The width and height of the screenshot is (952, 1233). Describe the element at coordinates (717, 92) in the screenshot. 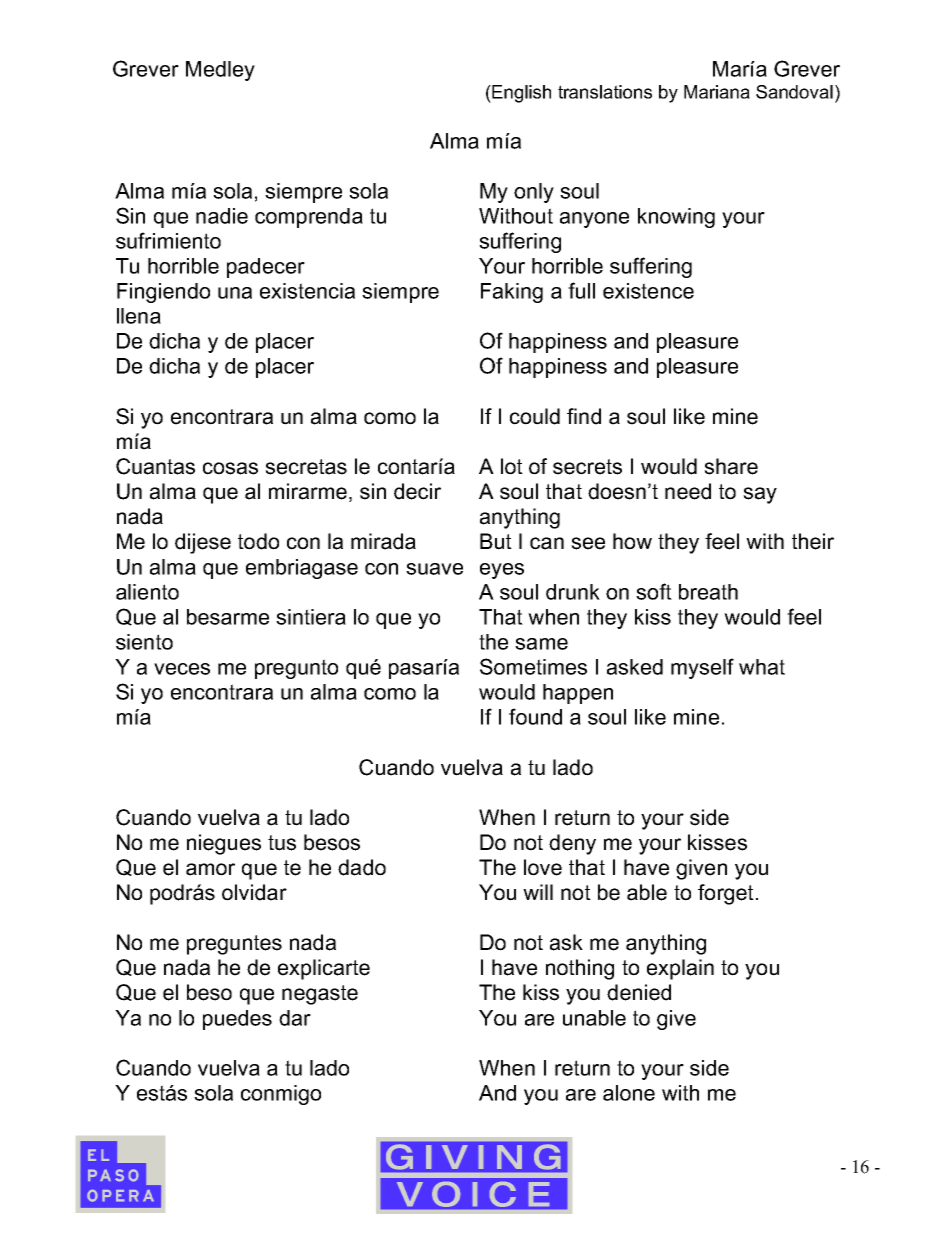

I see `Mariana` at that location.
